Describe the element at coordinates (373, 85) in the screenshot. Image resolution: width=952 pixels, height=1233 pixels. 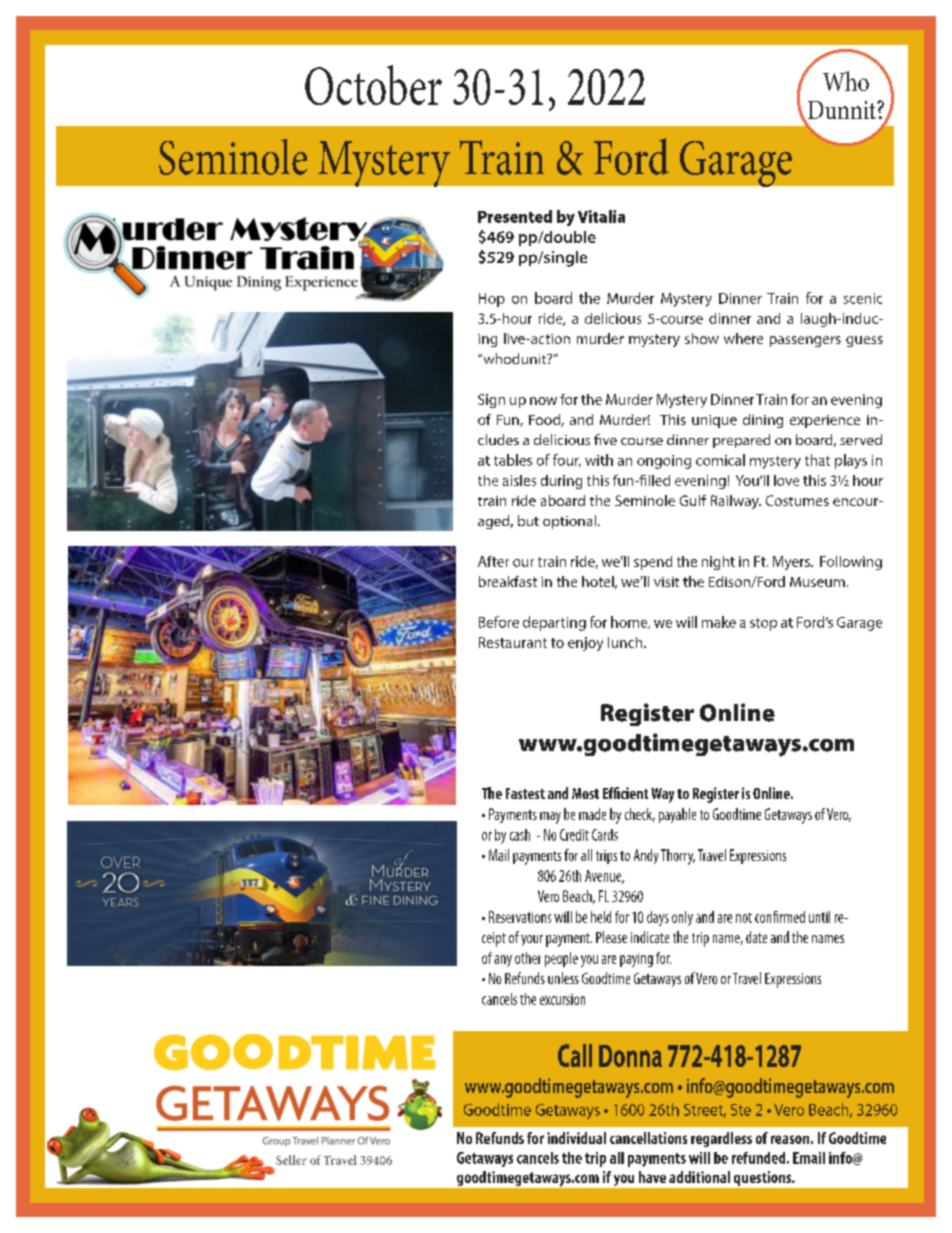
I see `October` at that location.
